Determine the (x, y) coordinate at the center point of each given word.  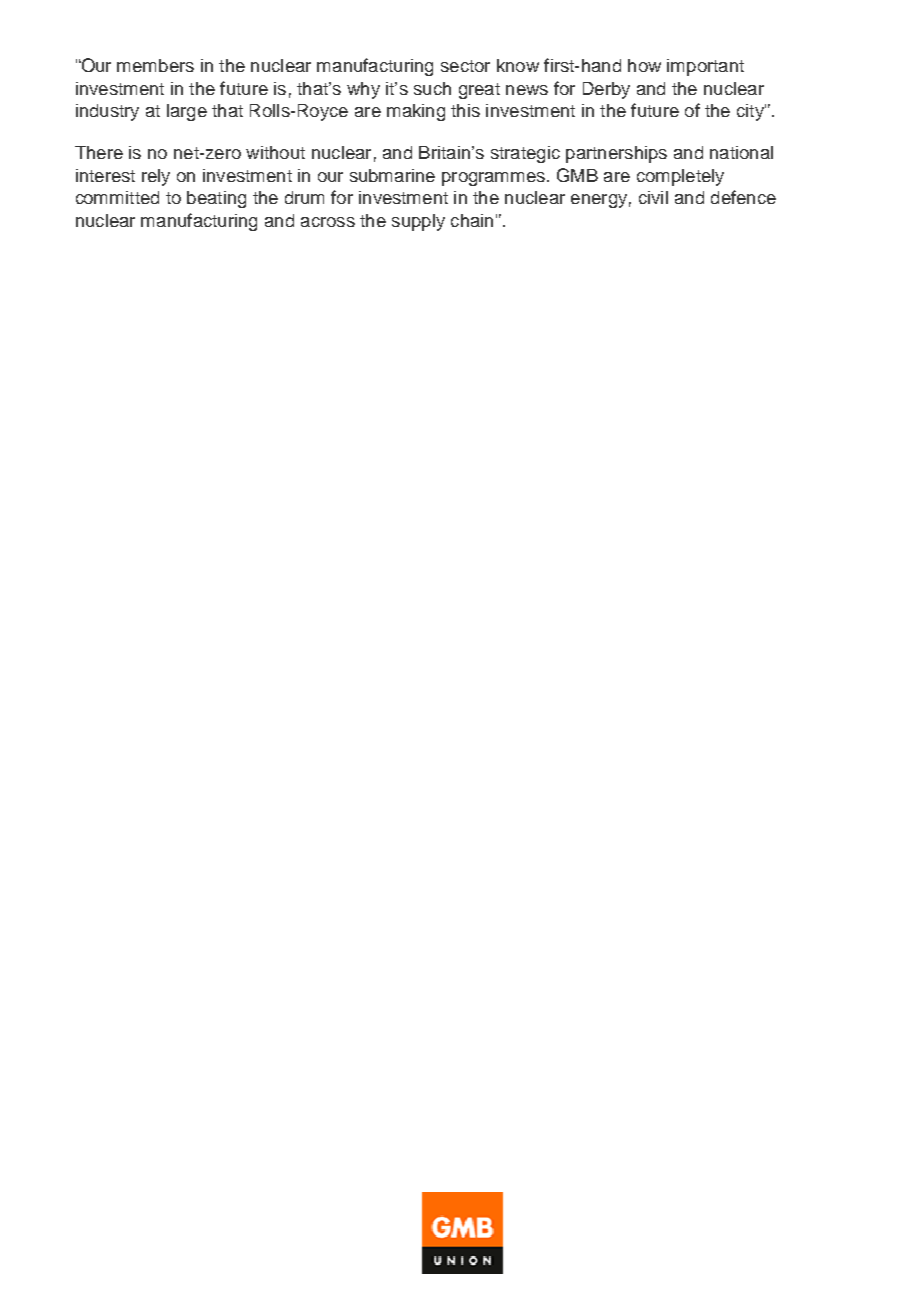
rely (156, 177)
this (465, 110)
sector (465, 66)
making (416, 112)
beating (216, 199)
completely (680, 177)
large (187, 112)
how (644, 65)
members (155, 65)
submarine (392, 175)
